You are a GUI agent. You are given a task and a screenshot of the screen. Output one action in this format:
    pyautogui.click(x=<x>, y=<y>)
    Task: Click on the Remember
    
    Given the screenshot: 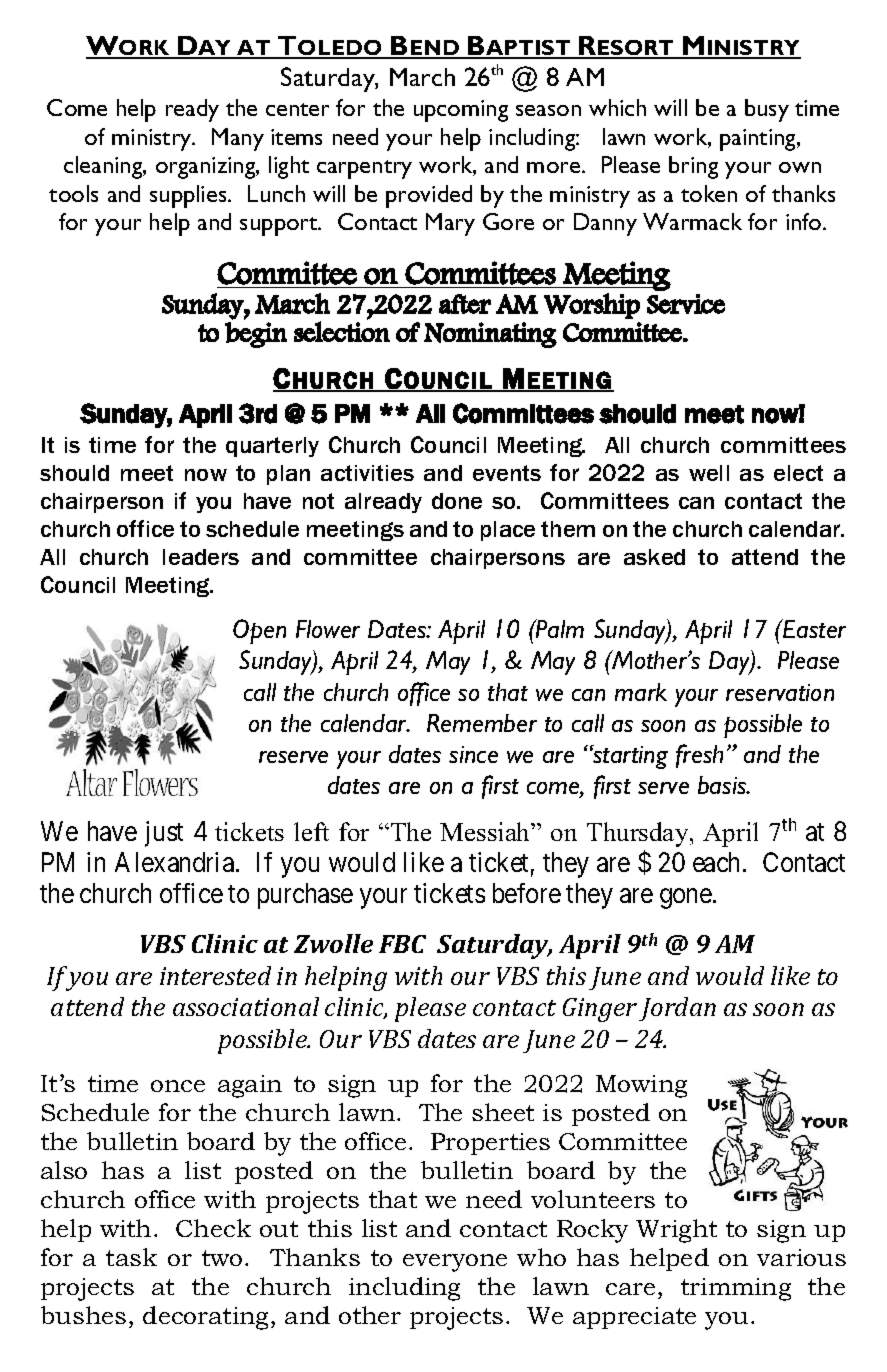 What is the action you would take?
    pyautogui.click(x=482, y=723)
